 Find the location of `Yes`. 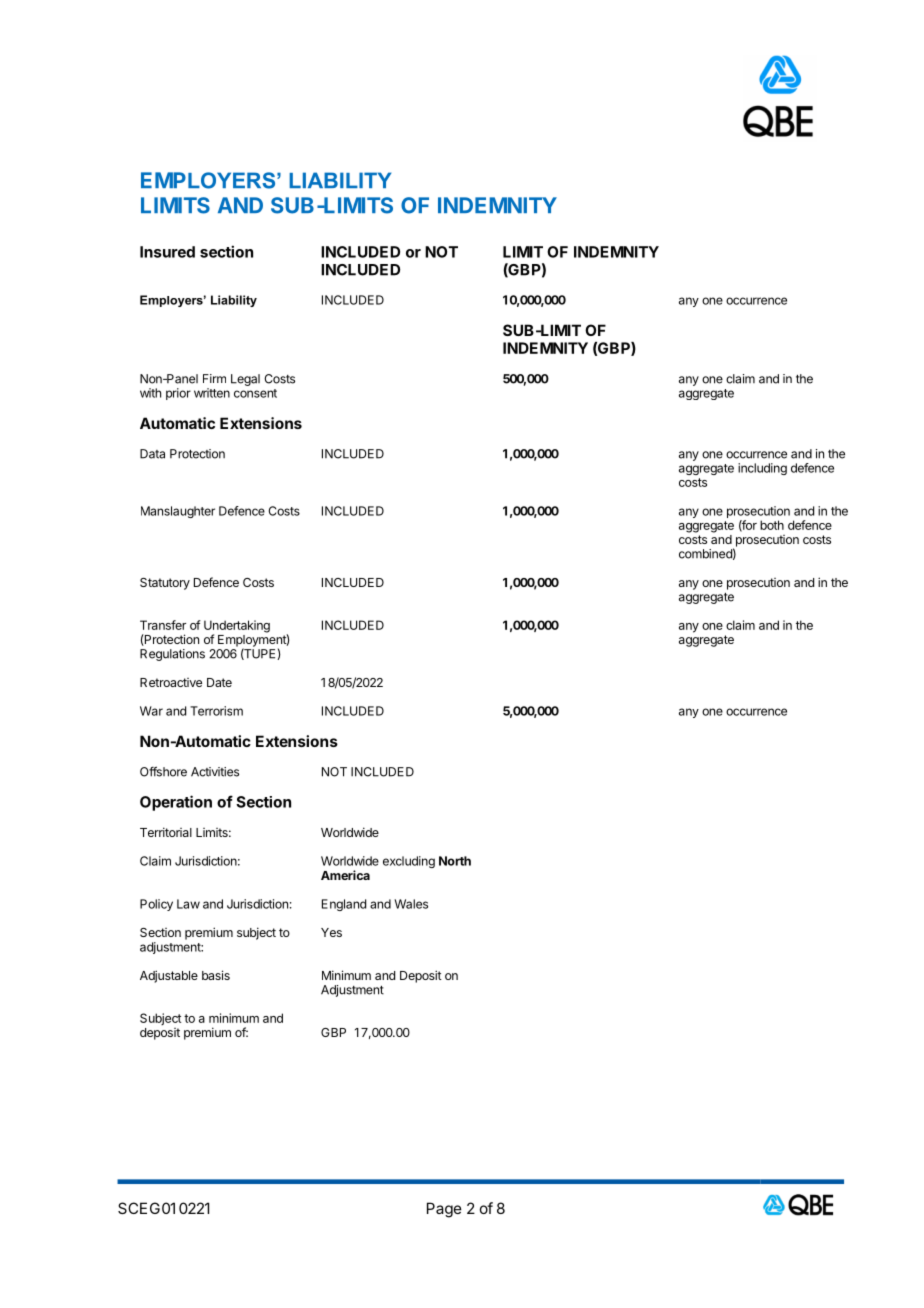

Yes is located at coordinates (331, 932).
